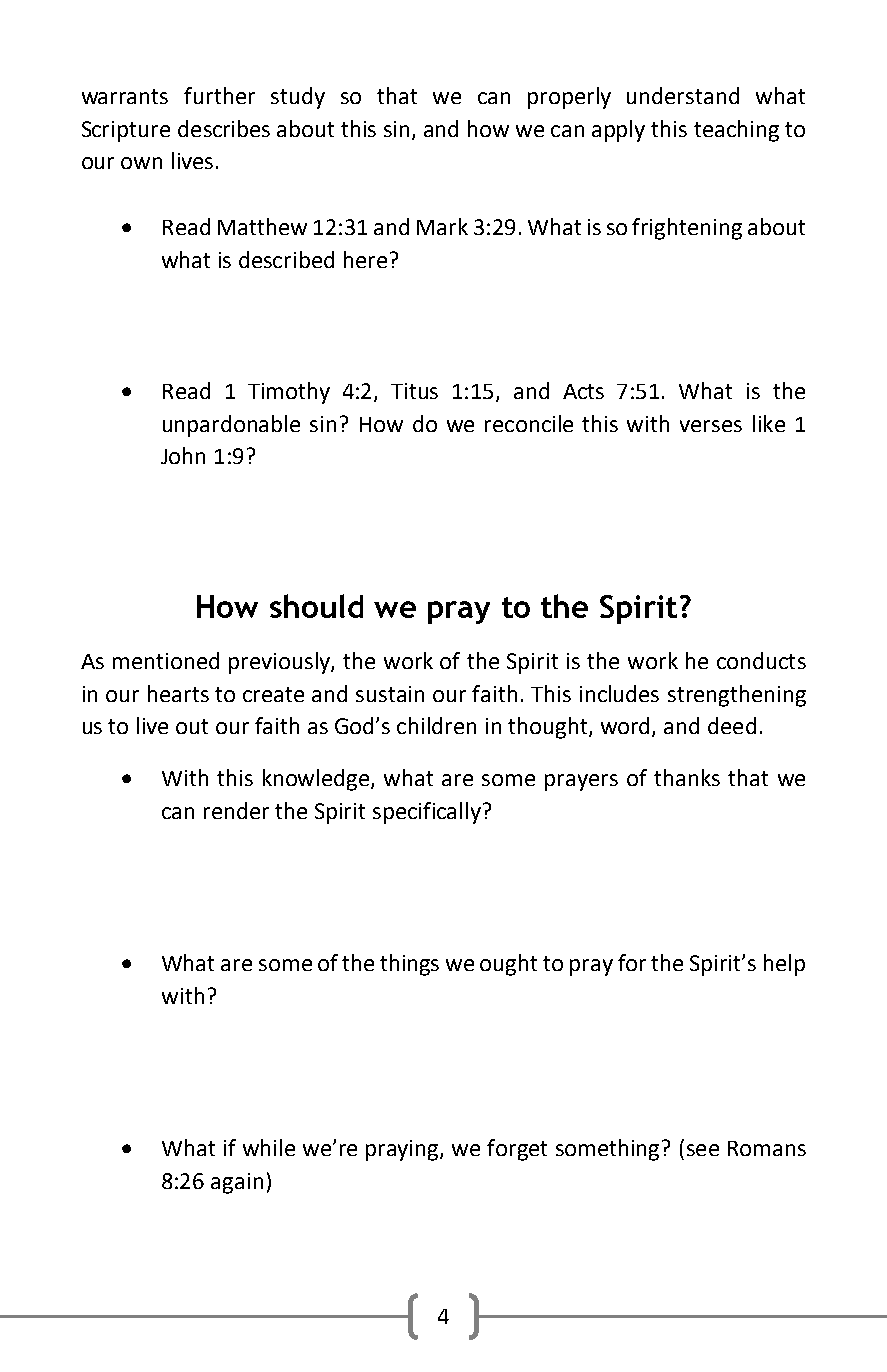  What do you see at coordinates (442, 226) in the screenshot?
I see `Mark` at bounding box center [442, 226].
